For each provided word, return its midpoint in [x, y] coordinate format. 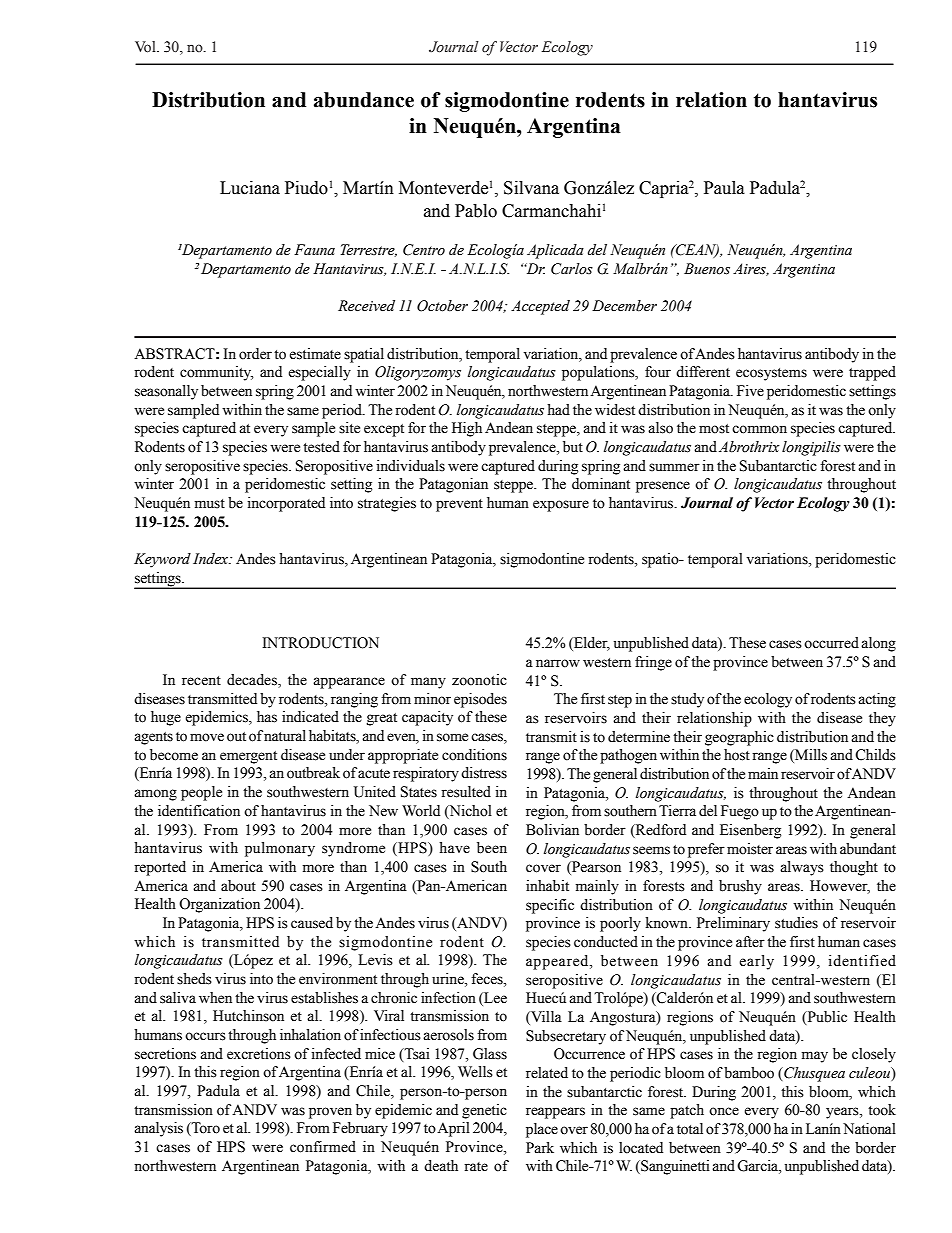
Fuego [740, 812]
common [759, 429]
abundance [364, 100]
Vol [146, 47]
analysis [158, 1129]
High [467, 429]
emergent [248, 757]
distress [484, 773]
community [216, 373]
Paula [724, 188]
